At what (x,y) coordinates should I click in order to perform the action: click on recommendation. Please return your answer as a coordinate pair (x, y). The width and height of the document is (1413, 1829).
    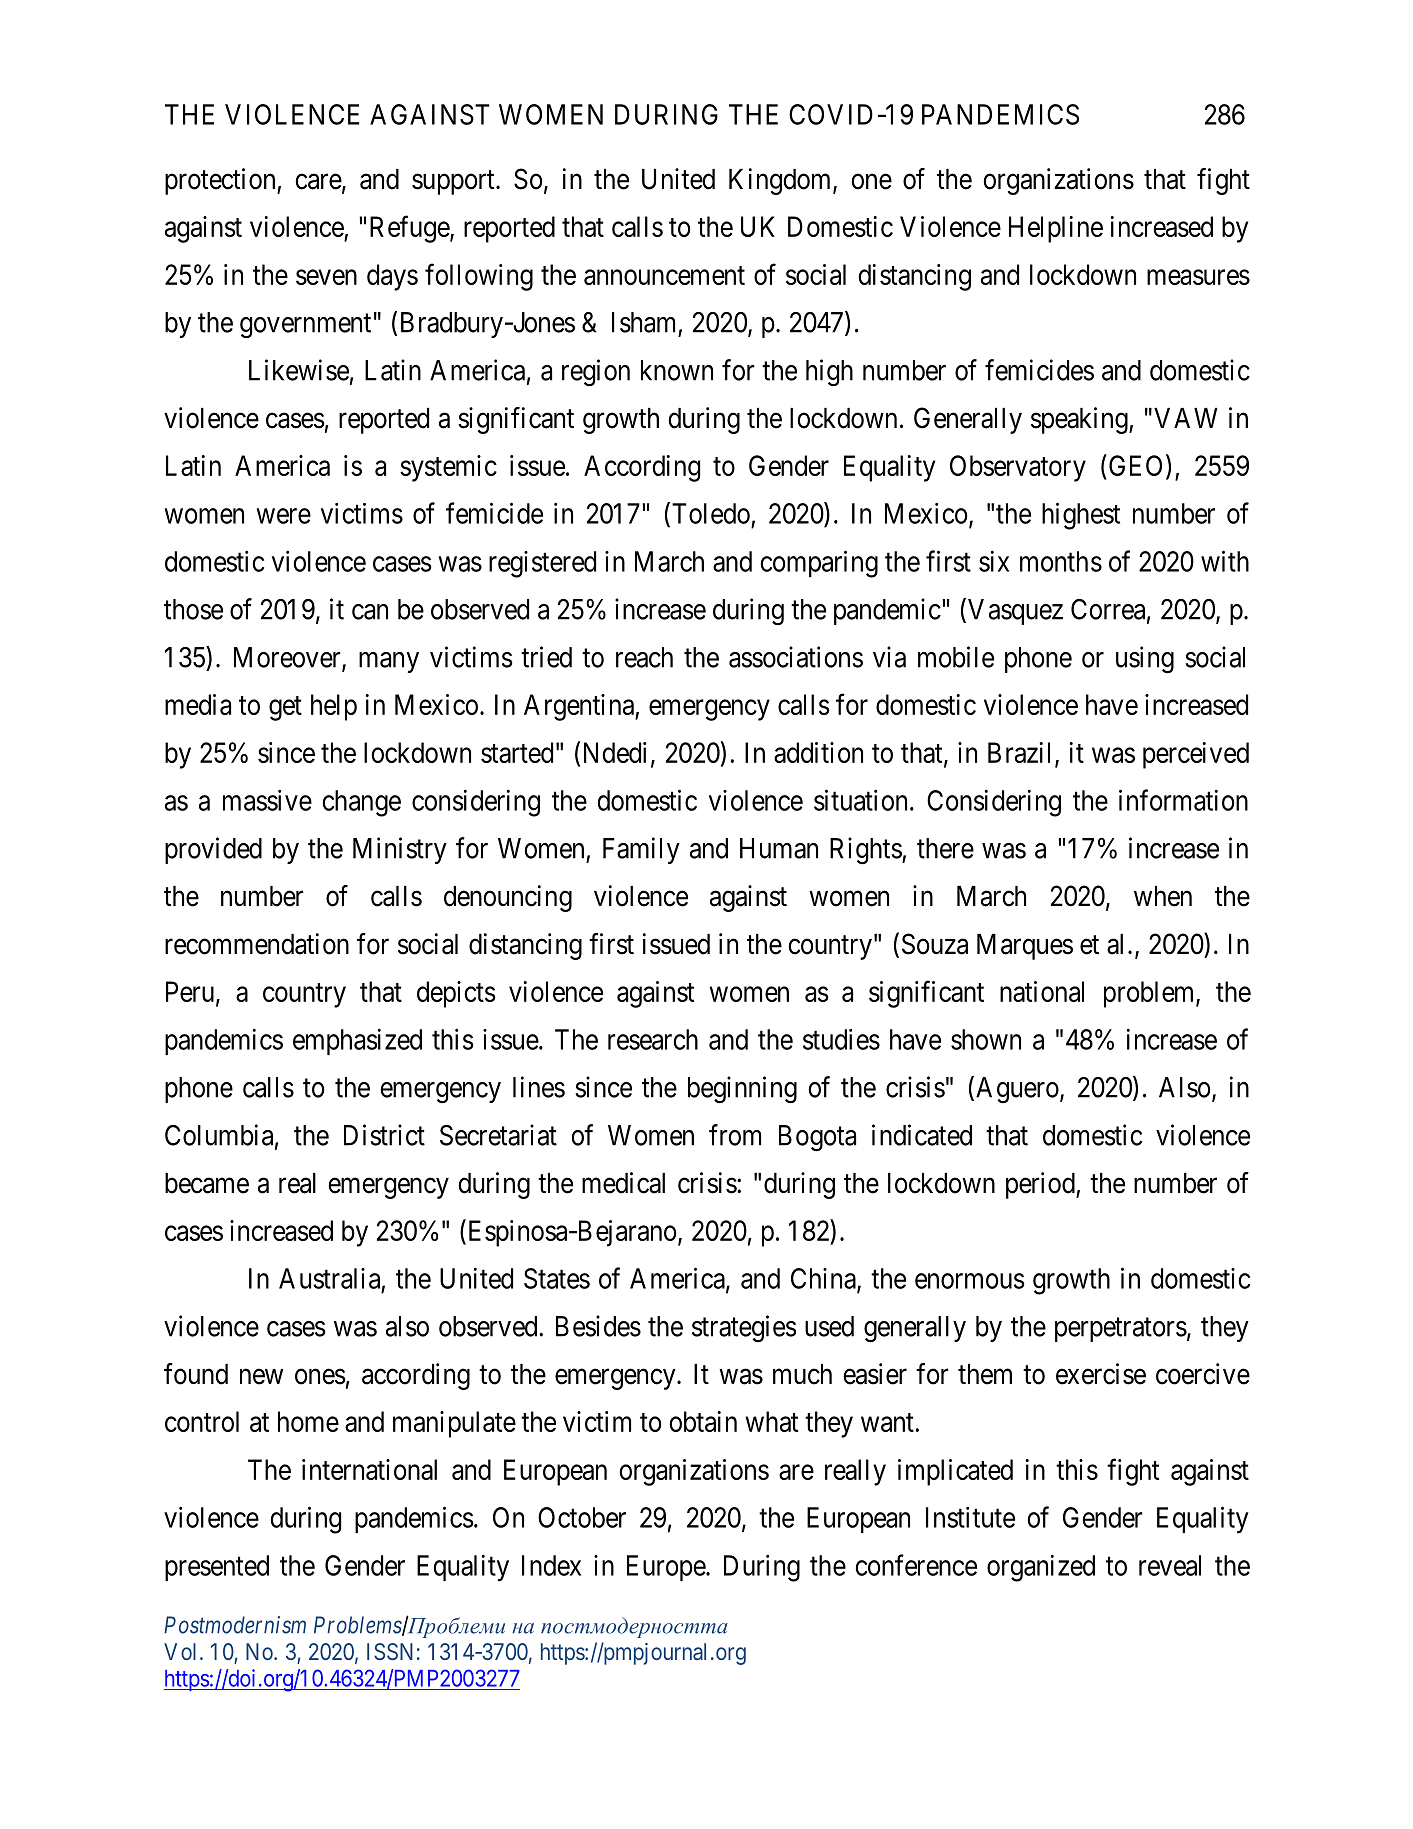
    Looking at the image, I should click on (257, 944).
